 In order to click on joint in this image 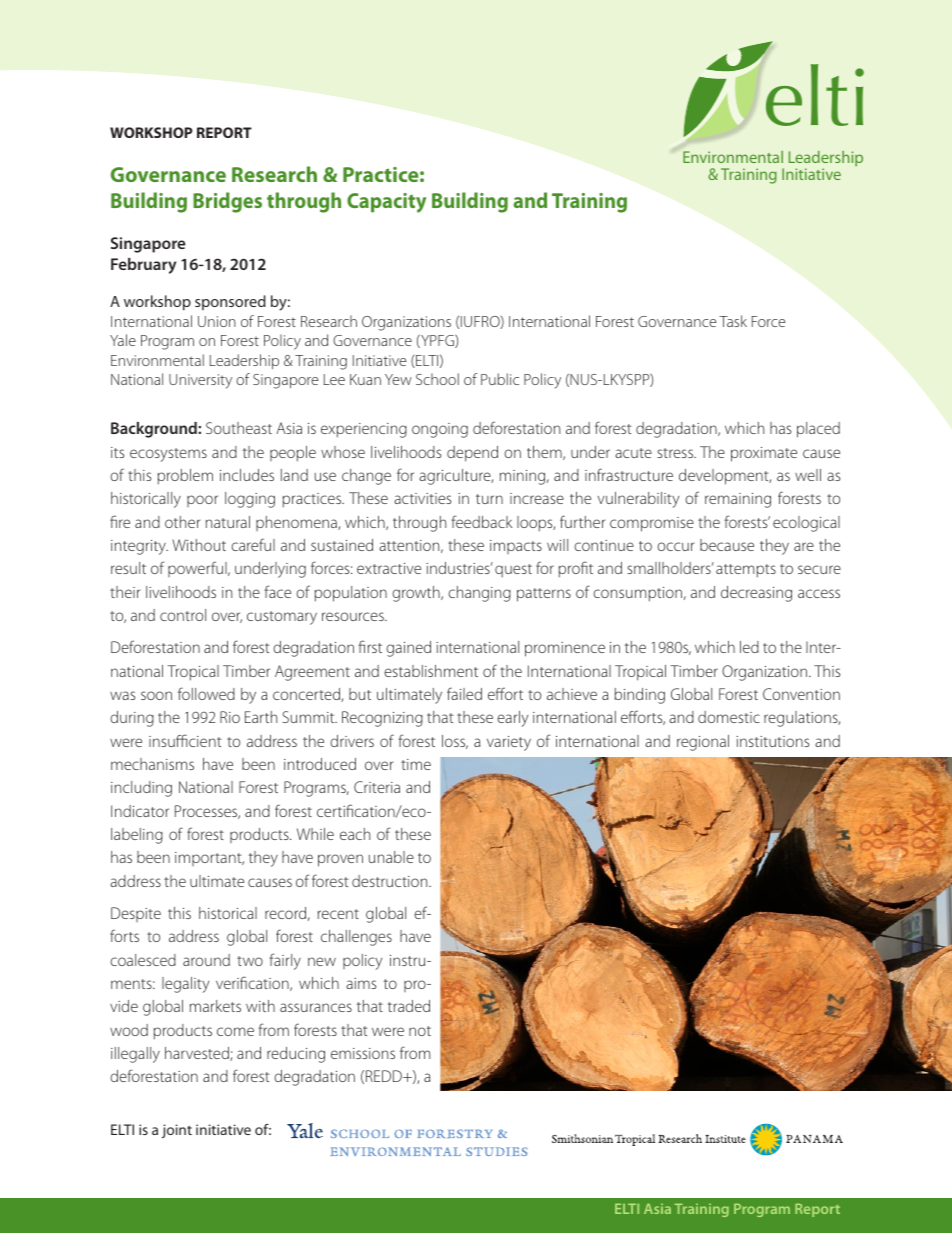, I will do `click(177, 1131)`.
